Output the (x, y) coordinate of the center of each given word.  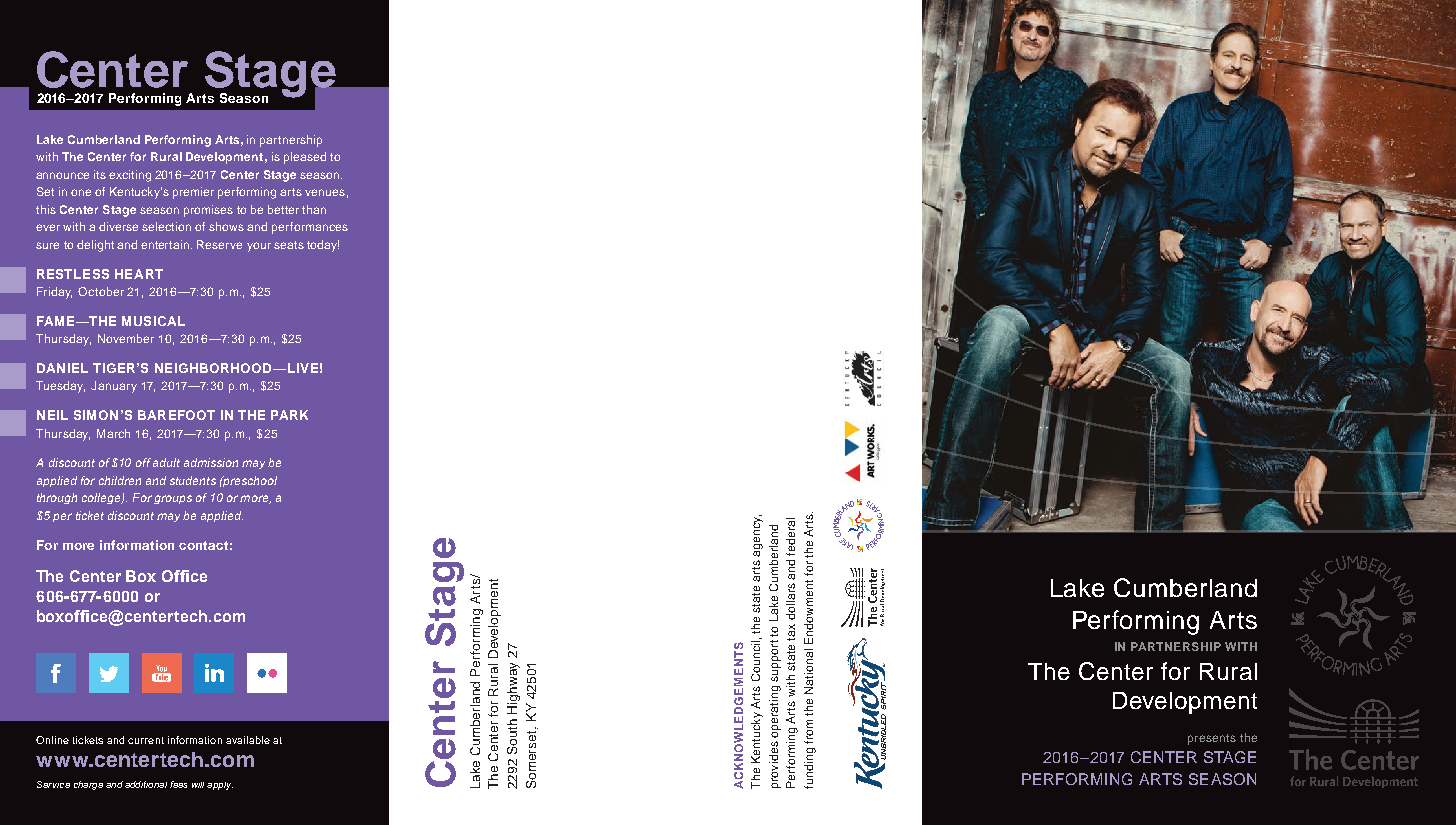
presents (1212, 739)
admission (211, 462)
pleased (305, 158)
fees (178, 784)
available (248, 740)
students (193, 480)
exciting (130, 176)
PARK (289, 415)
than (314, 209)
